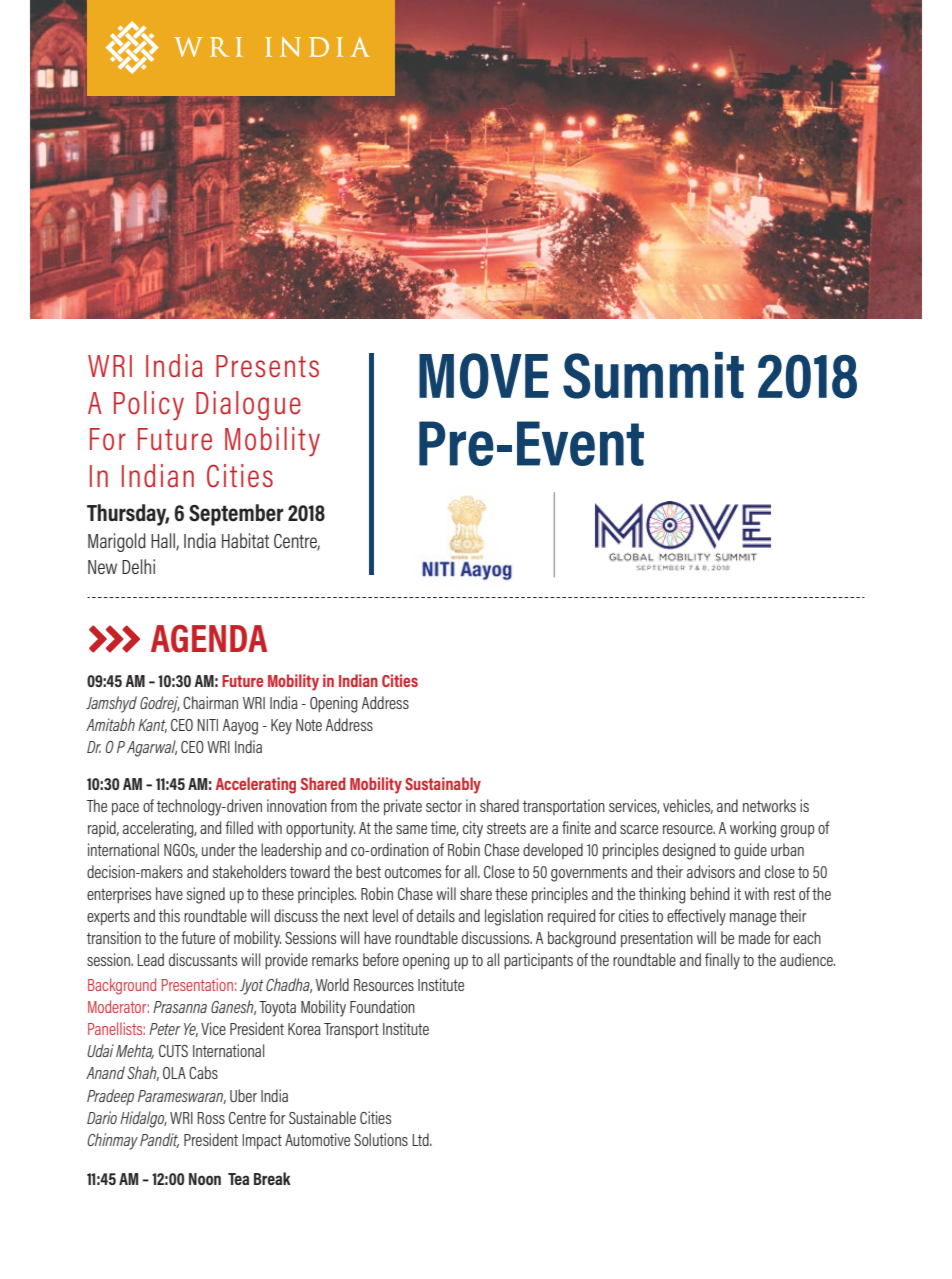 Image resolution: width=952 pixels, height=1279 pixels. What do you see at coordinates (209, 639) in the screenshot?
I see `AGENDA` at bounding box center [209, 639].
